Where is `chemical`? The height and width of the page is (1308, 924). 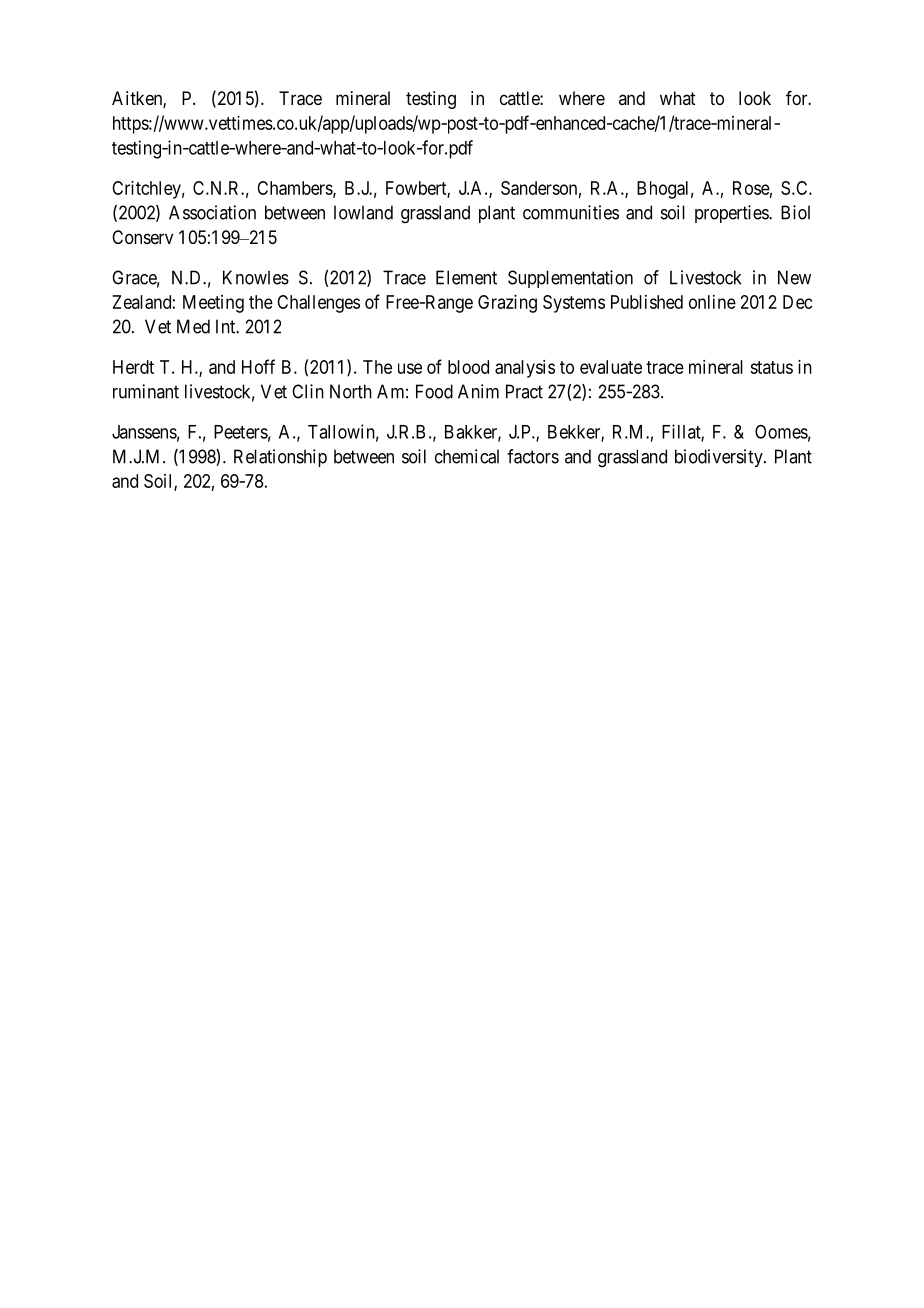
chemical is located at coordinates (467, 456).
